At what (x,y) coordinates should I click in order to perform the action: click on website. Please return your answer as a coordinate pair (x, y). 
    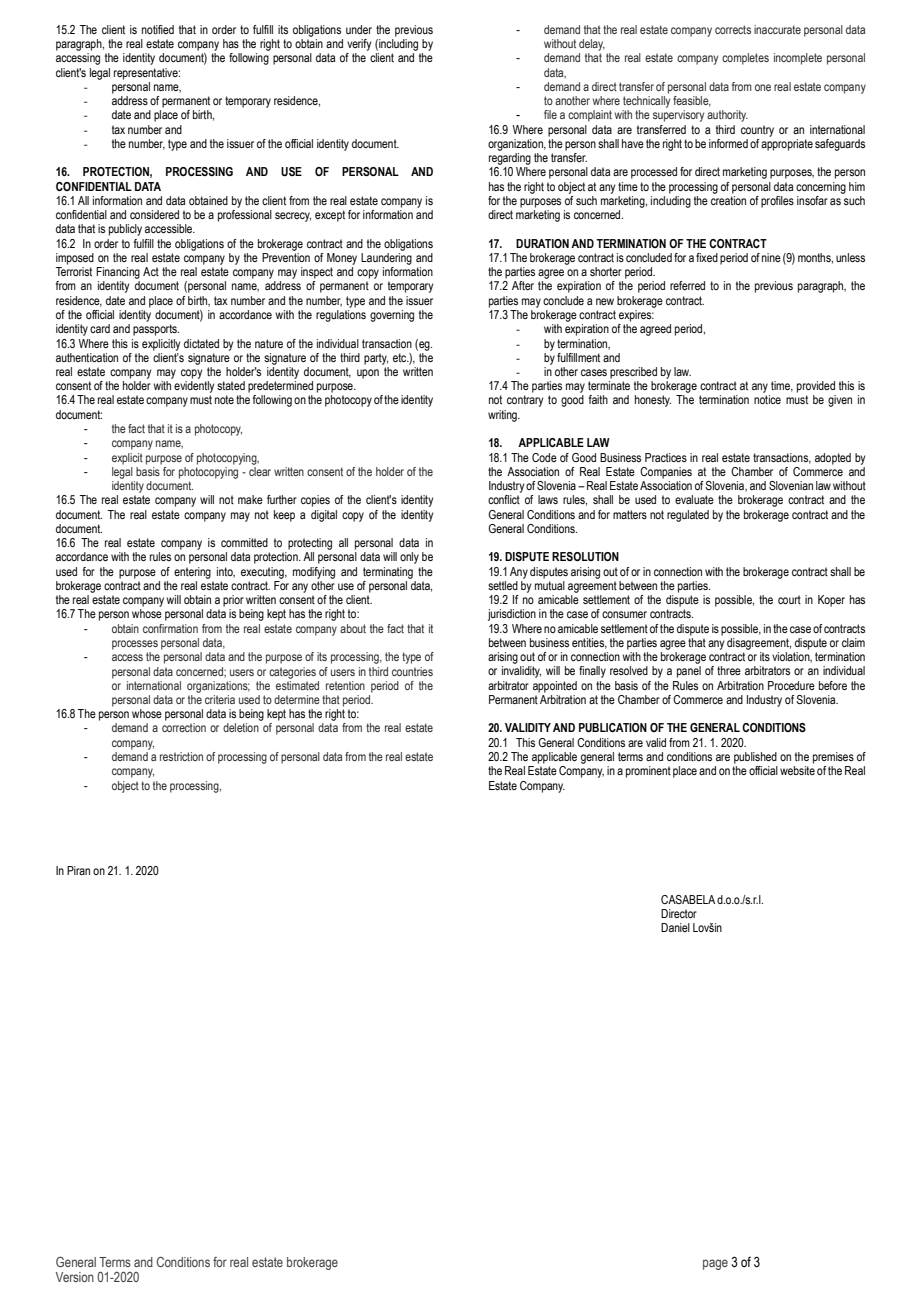
    Looking at the image, I should click on (797, 770).
